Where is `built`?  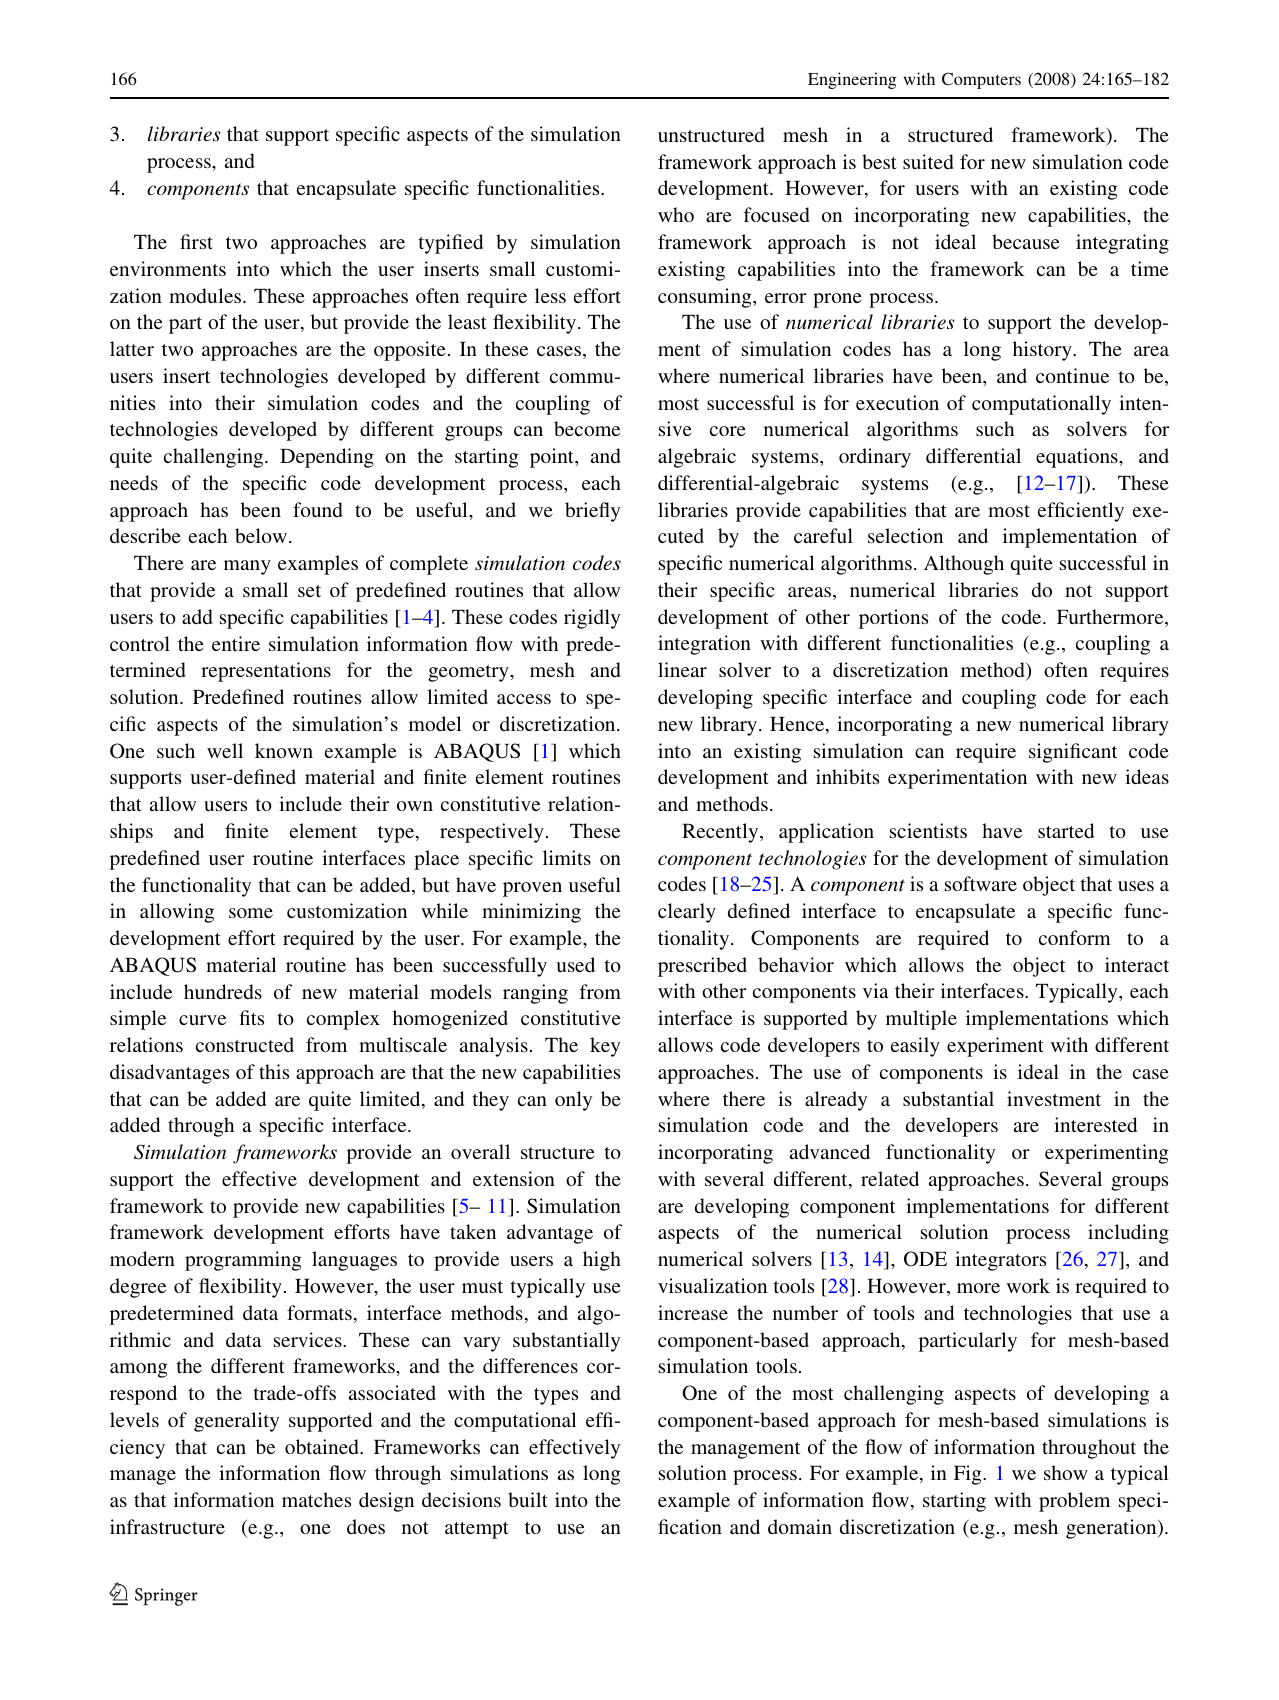 built is located at coordinates (528, 1499).
